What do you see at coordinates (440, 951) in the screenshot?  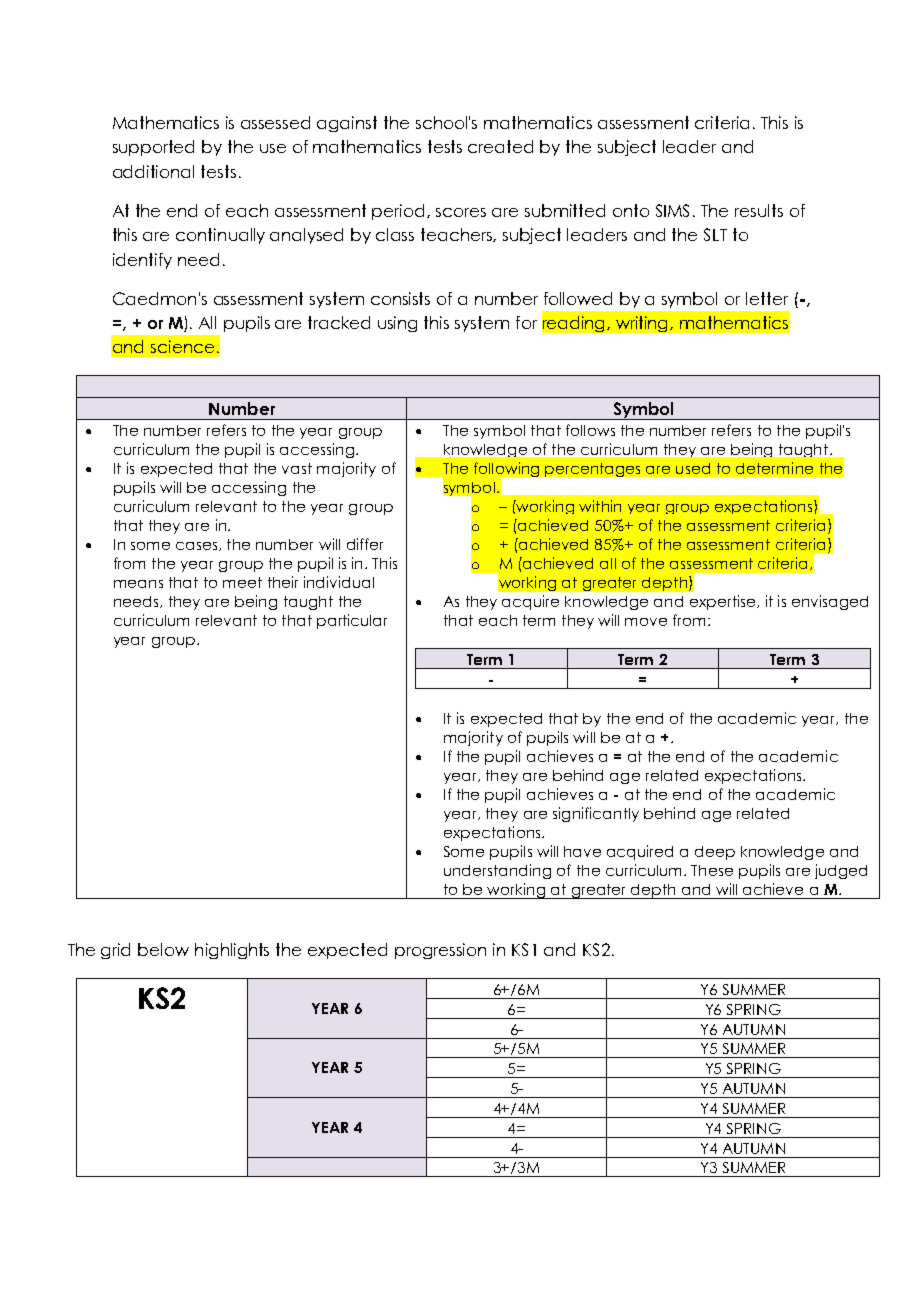 I see `progression` at bounding box center [440, 951].
